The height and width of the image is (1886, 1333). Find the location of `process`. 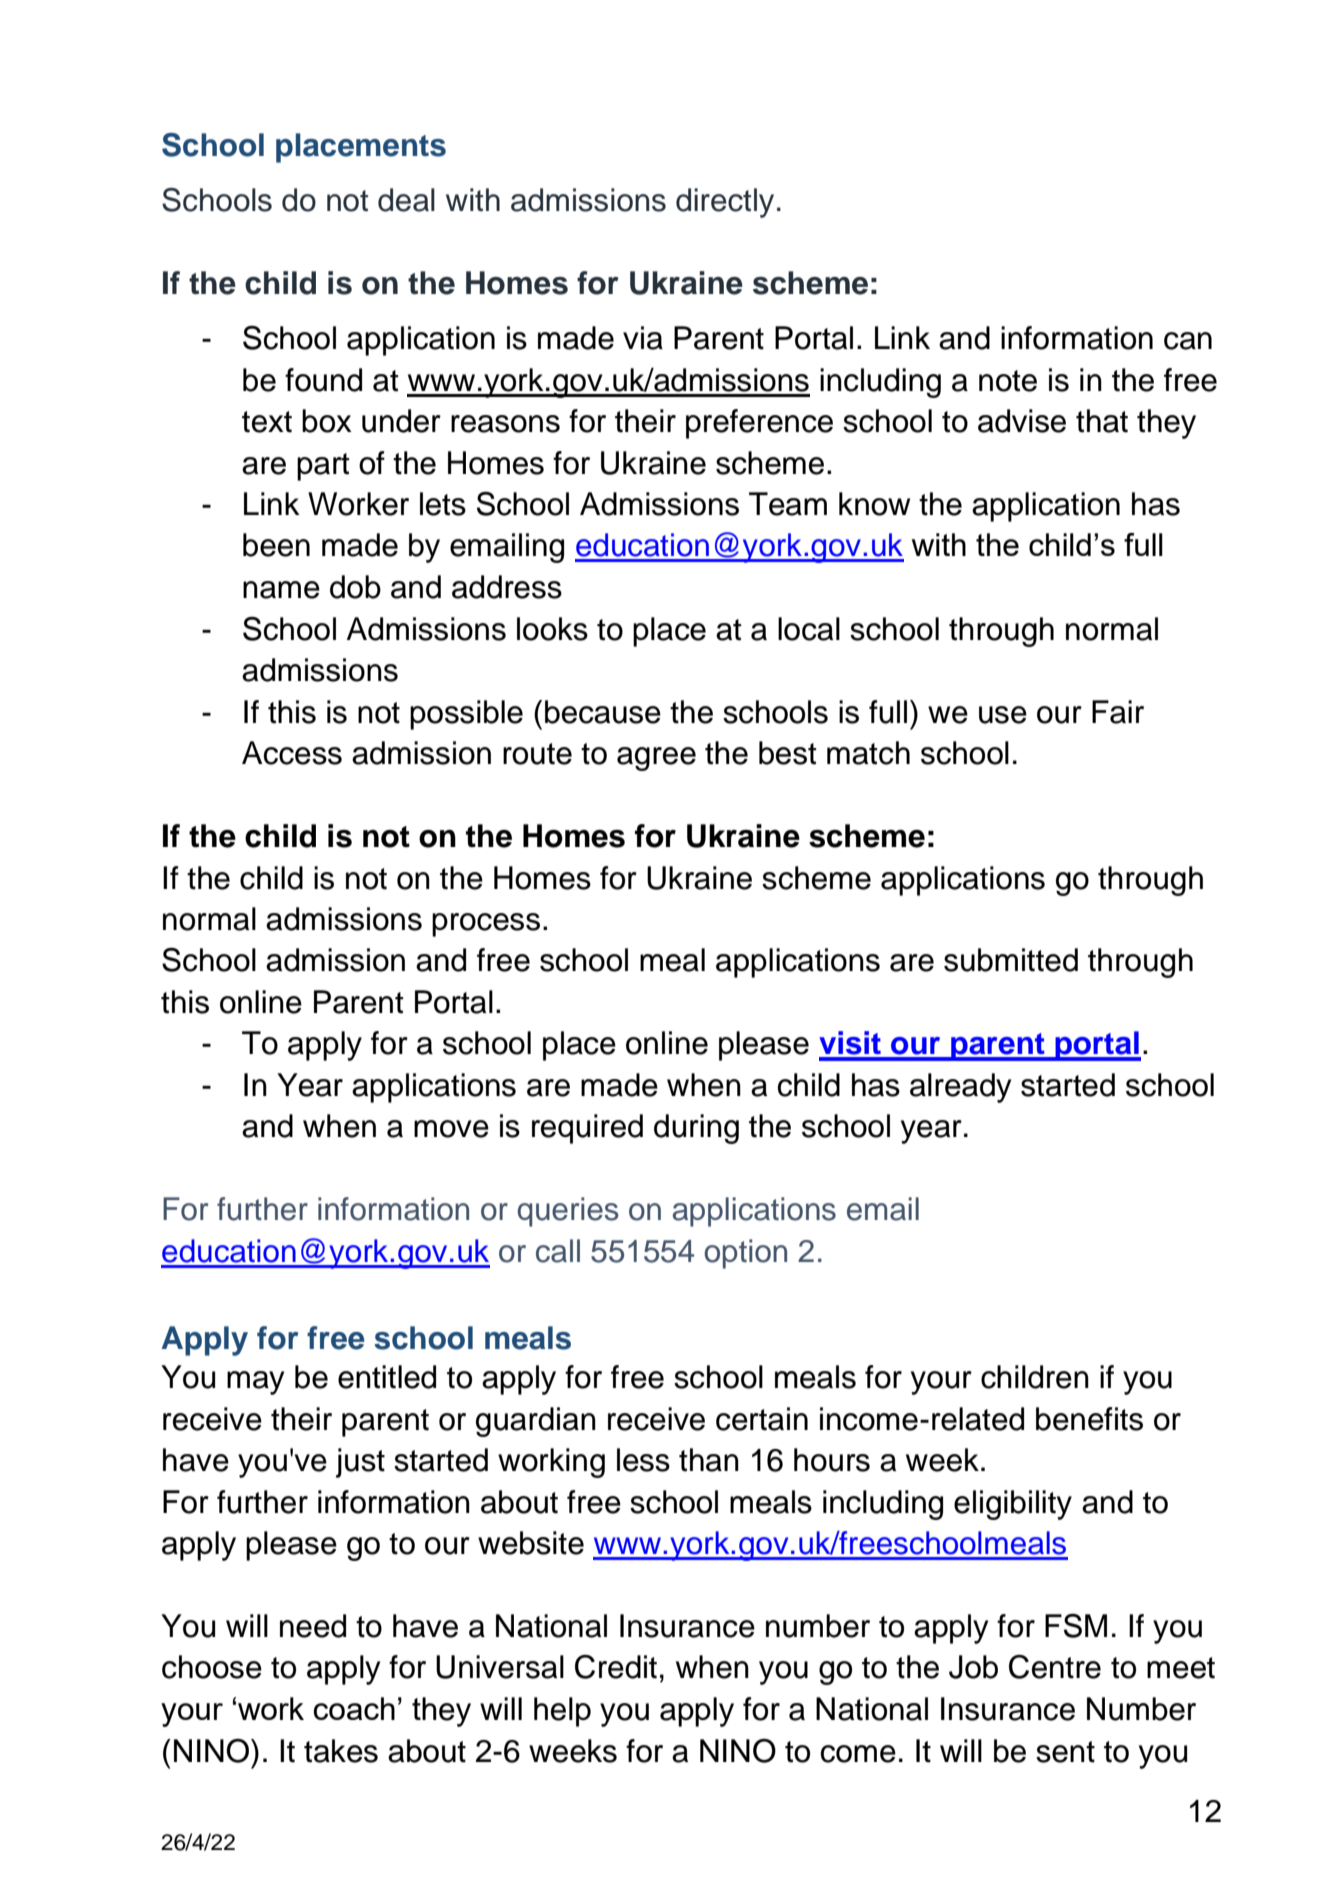

process is located at coordinates (486, 925).
